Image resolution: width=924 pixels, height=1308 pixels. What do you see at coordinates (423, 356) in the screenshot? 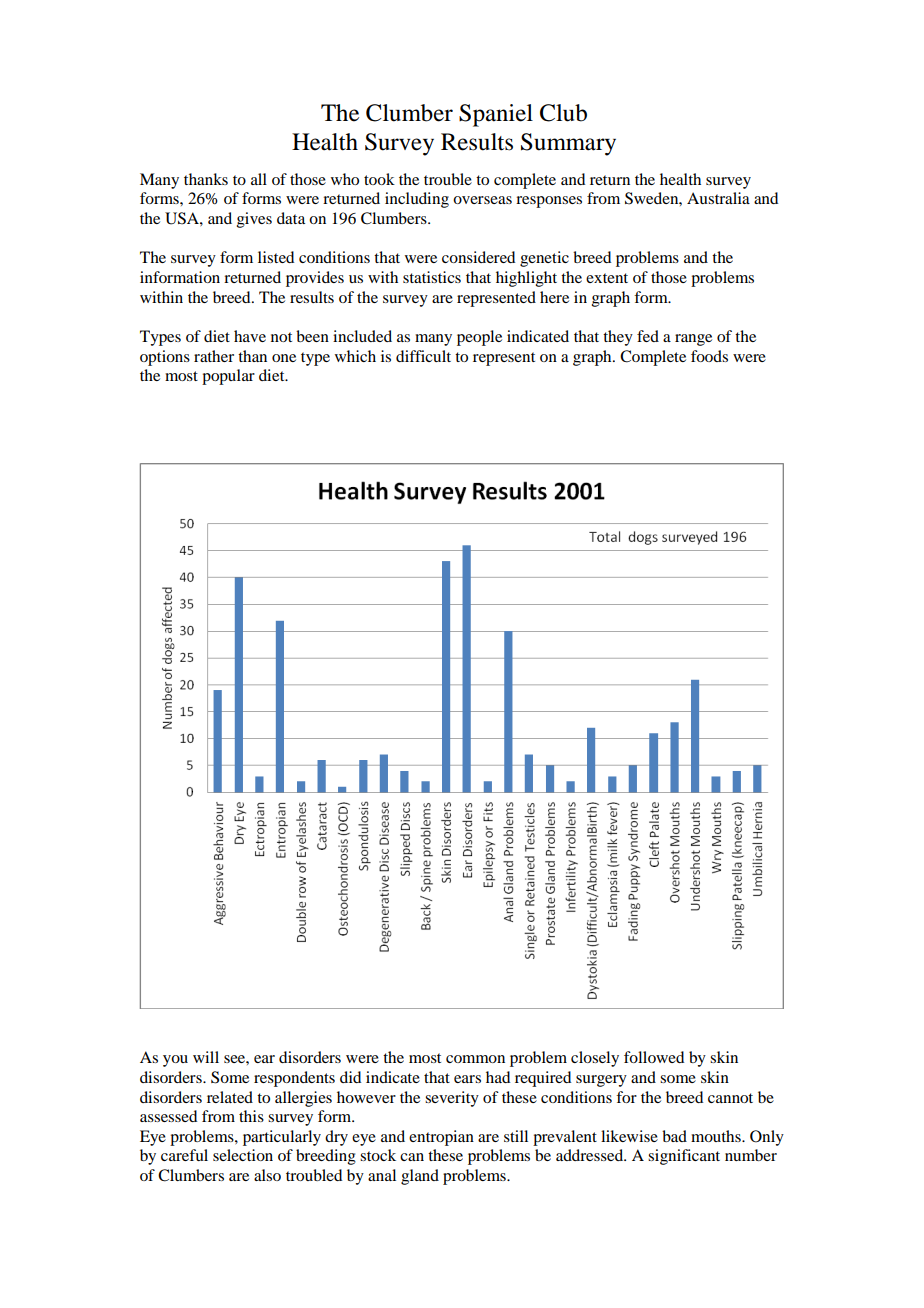
I see `difficult` at bounding box center [423, 356].
